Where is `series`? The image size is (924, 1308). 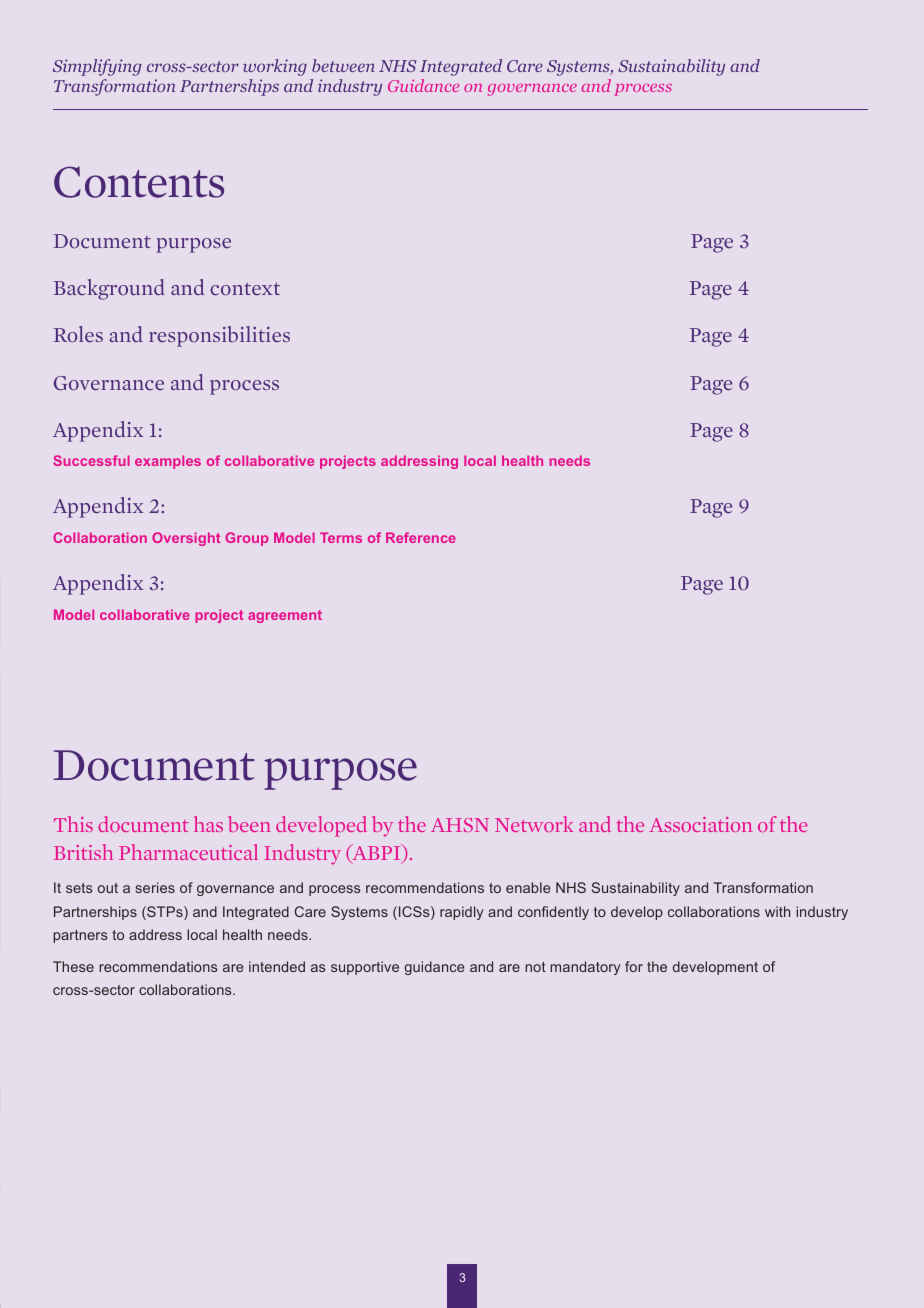
series is located at coordinates (155, 887).
